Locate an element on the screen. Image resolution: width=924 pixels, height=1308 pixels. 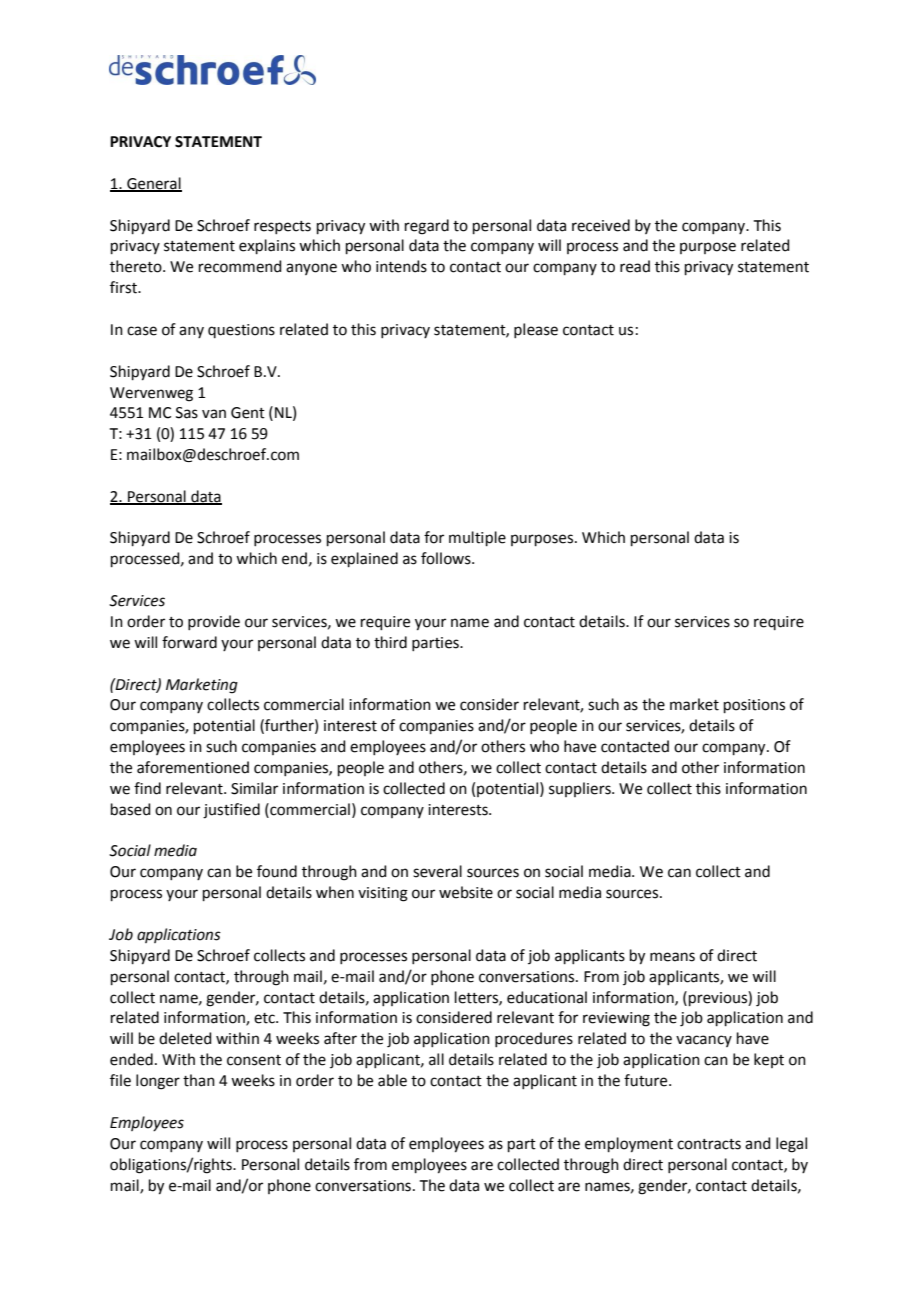
General is located at coordinates (153, 184).
